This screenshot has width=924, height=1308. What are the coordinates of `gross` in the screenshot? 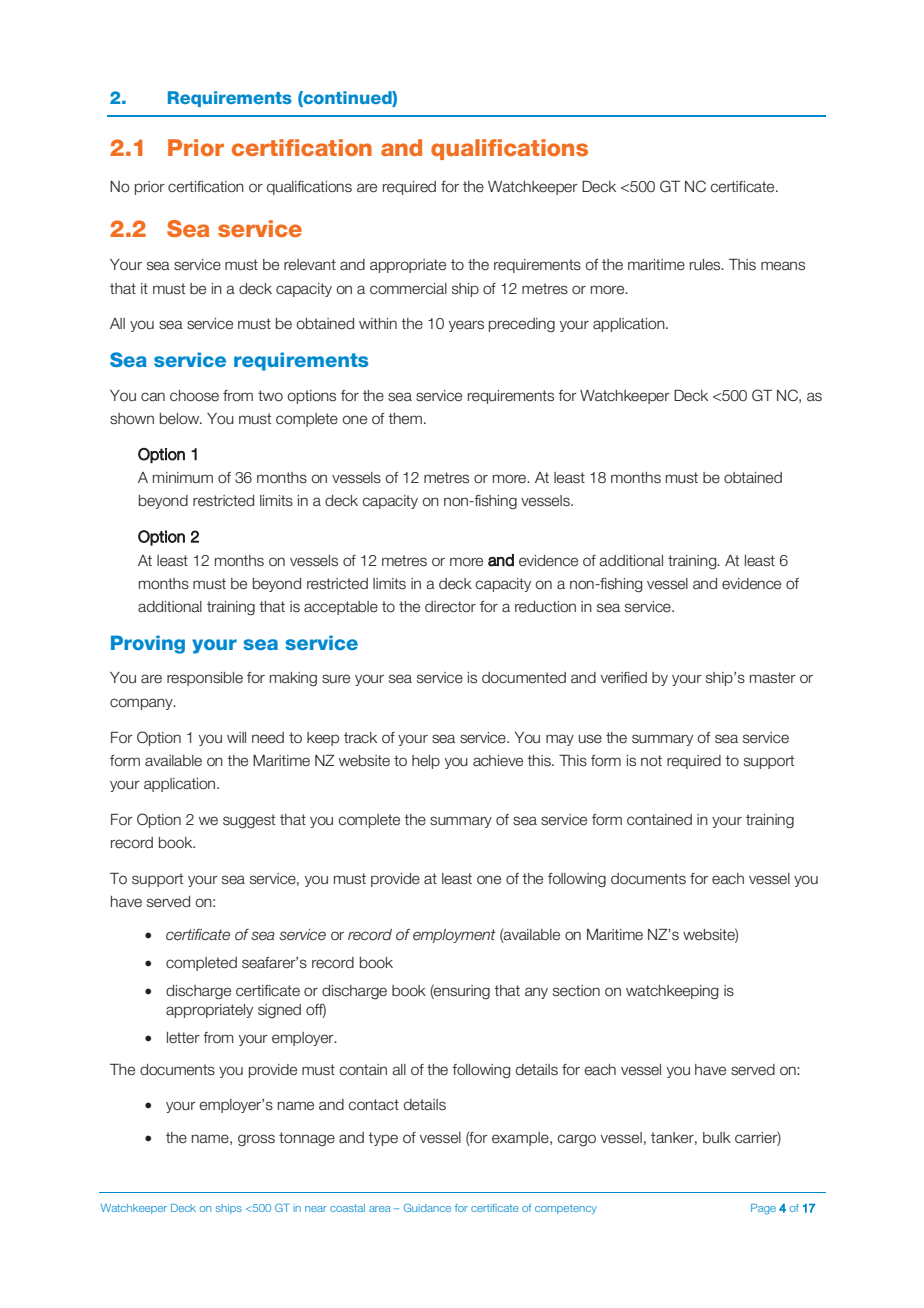 It's located at (256, 1140).
